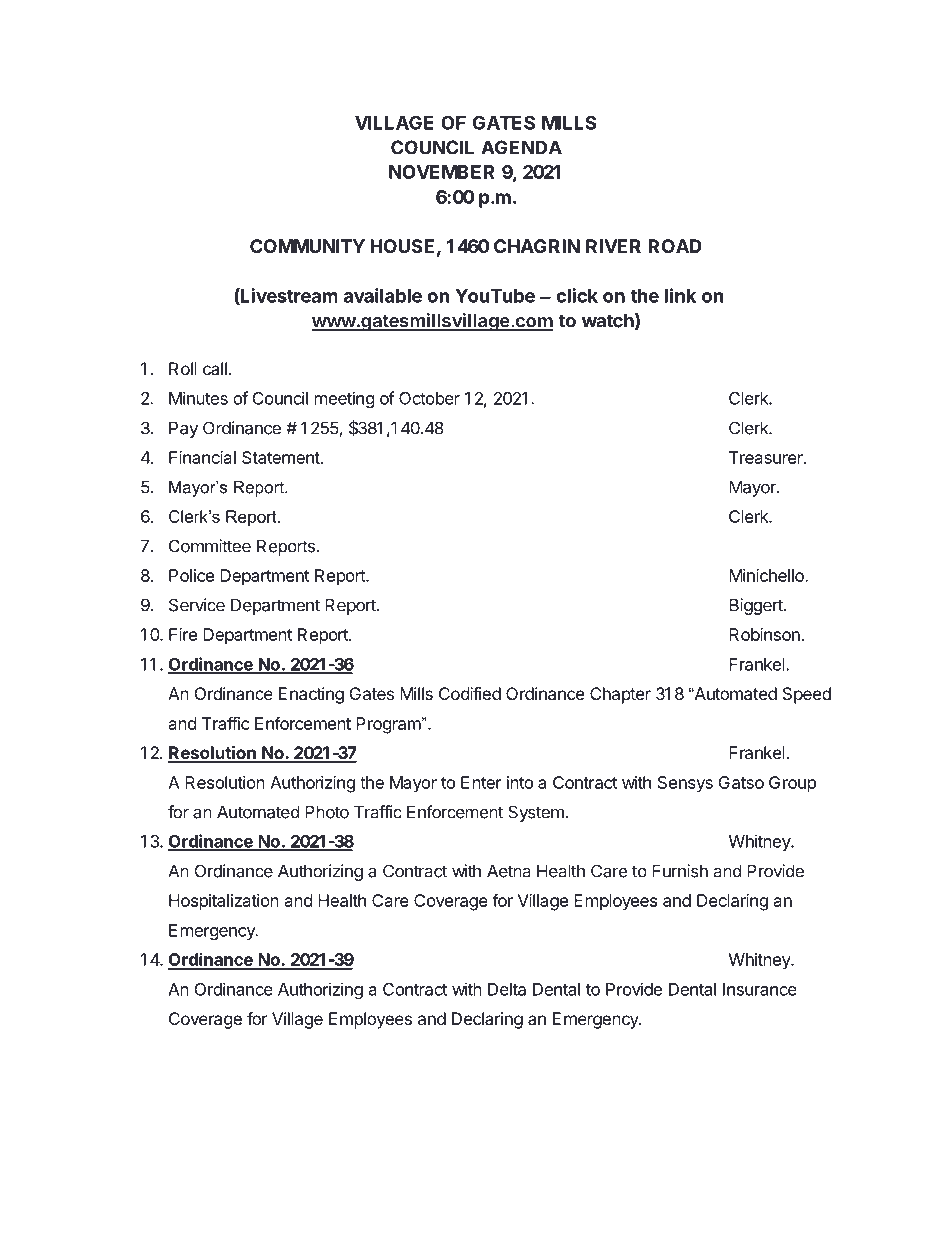 Image resolution: width=952 pixels, height=1233 pixels. What do you see at coordinates (215, 368) in the page?
I see `call` at bounding box center [215, 368].
